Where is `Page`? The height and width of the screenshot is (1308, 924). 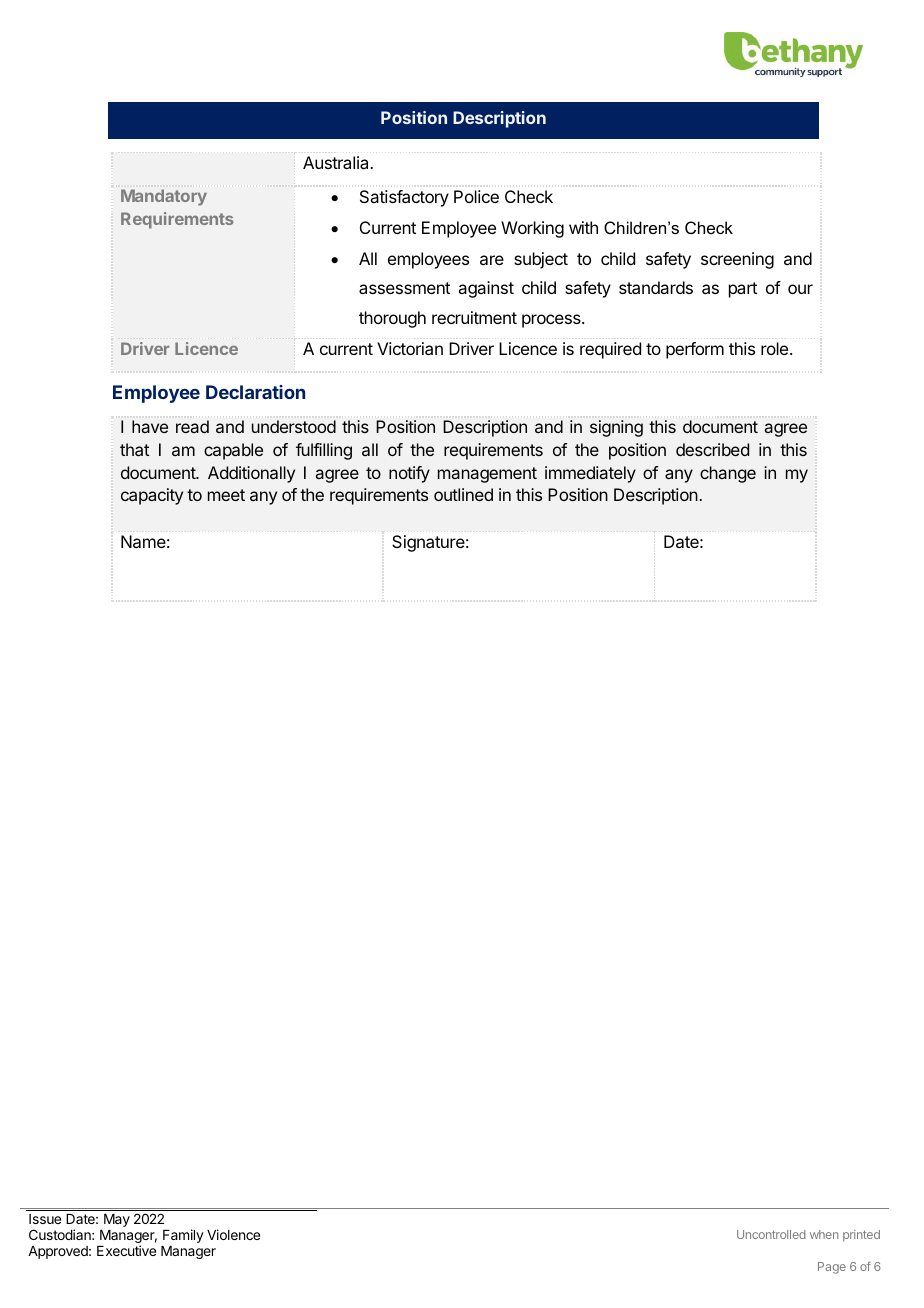 Page is located at coordinates (832, 1268).
